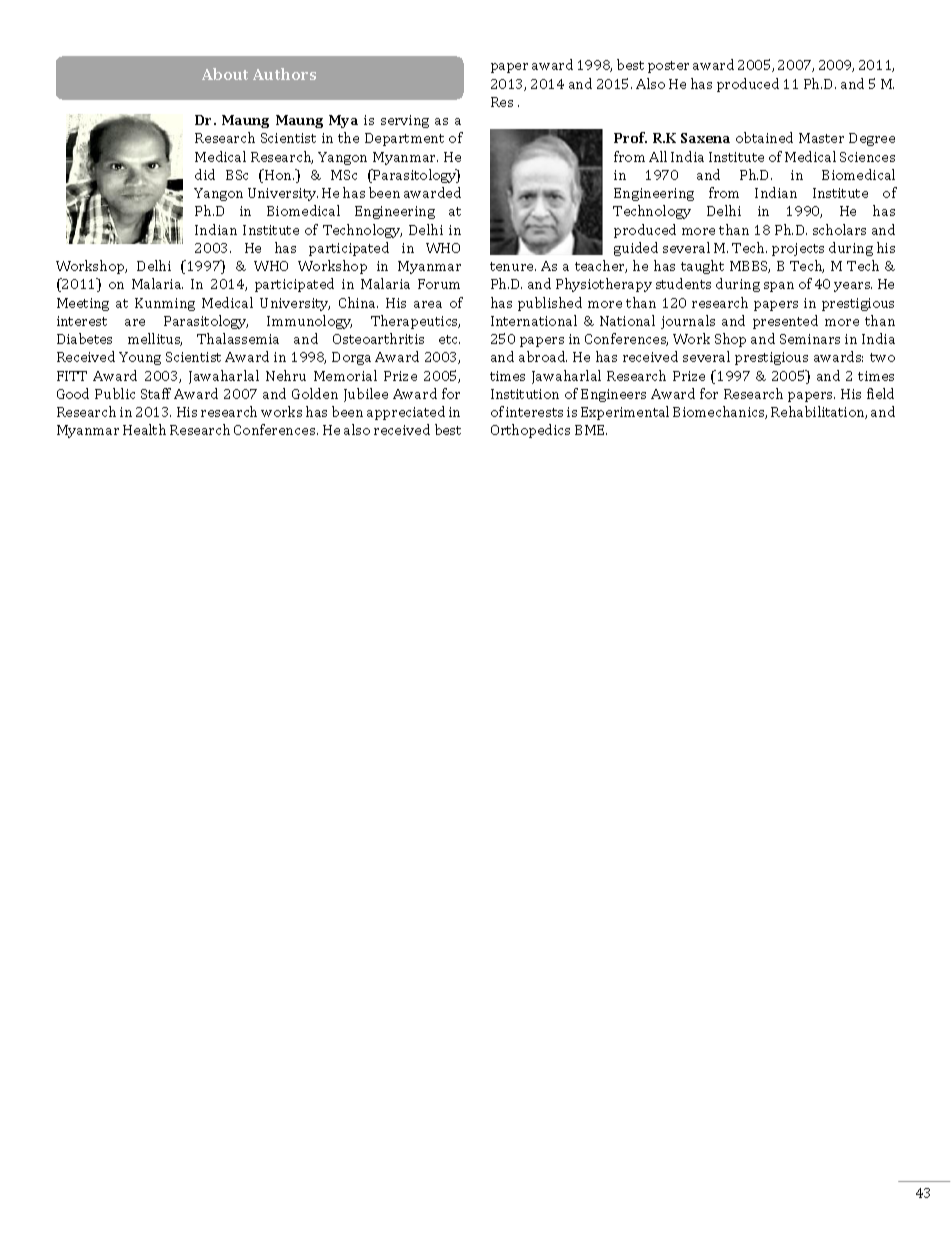  I want to click on poster, so click(668, 67).
